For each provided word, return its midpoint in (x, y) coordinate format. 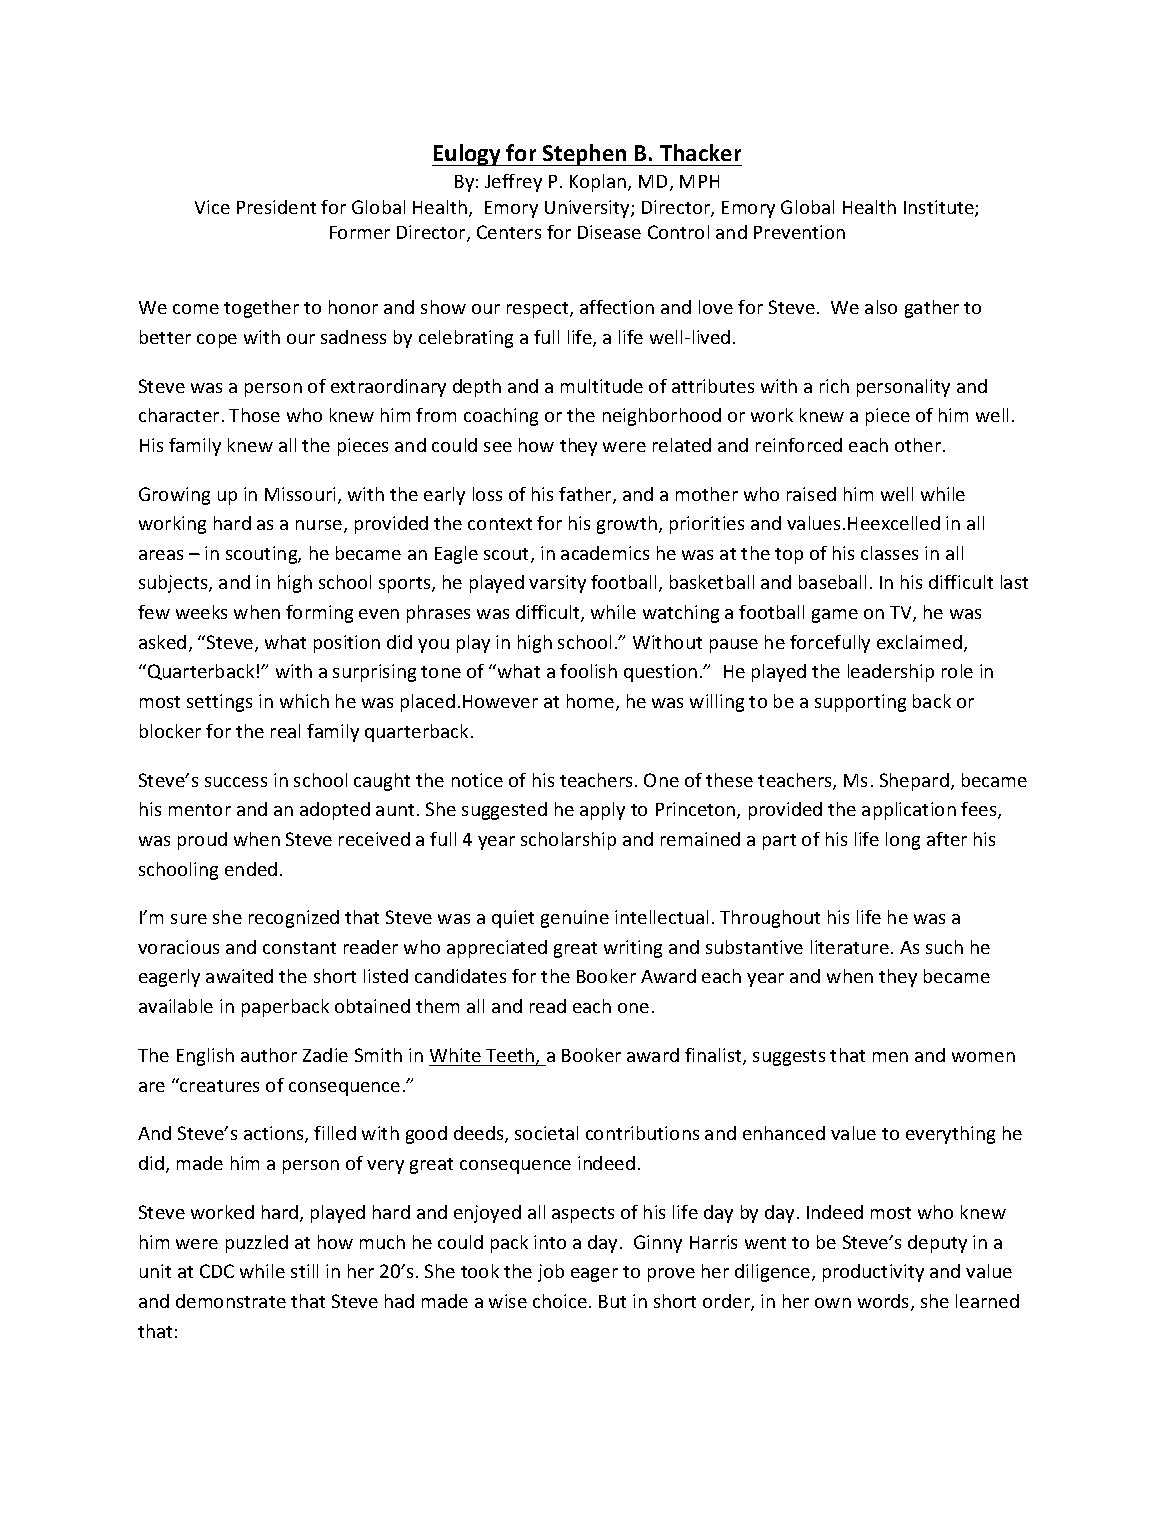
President (276, 207)
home (592, 702)
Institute (940, 208)
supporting (860, 703)
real (285, 731)
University (588, 209)
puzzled (257, 1244)
